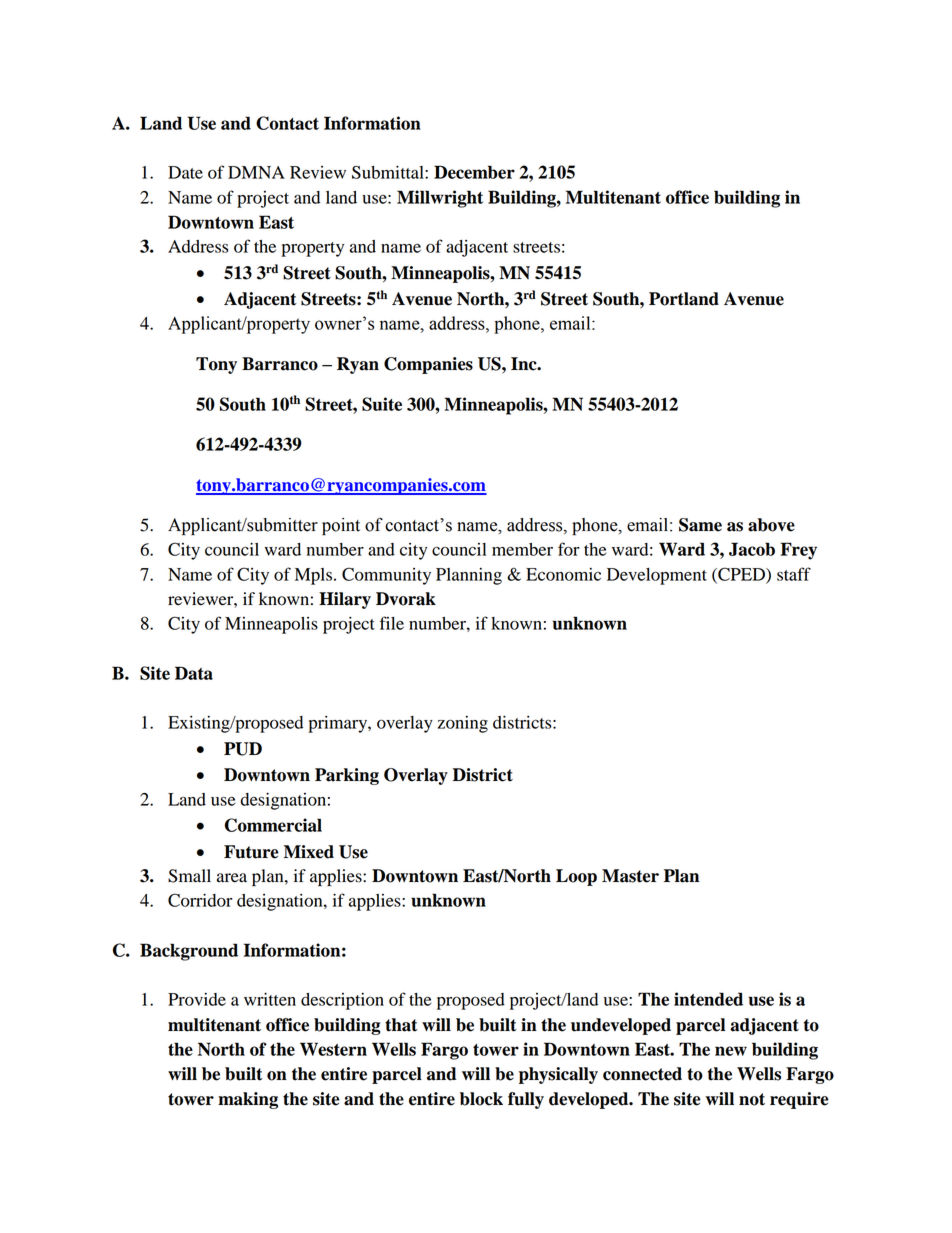  Describe the element at coordinates (522, 549) in the page. I see `member` at that location.
